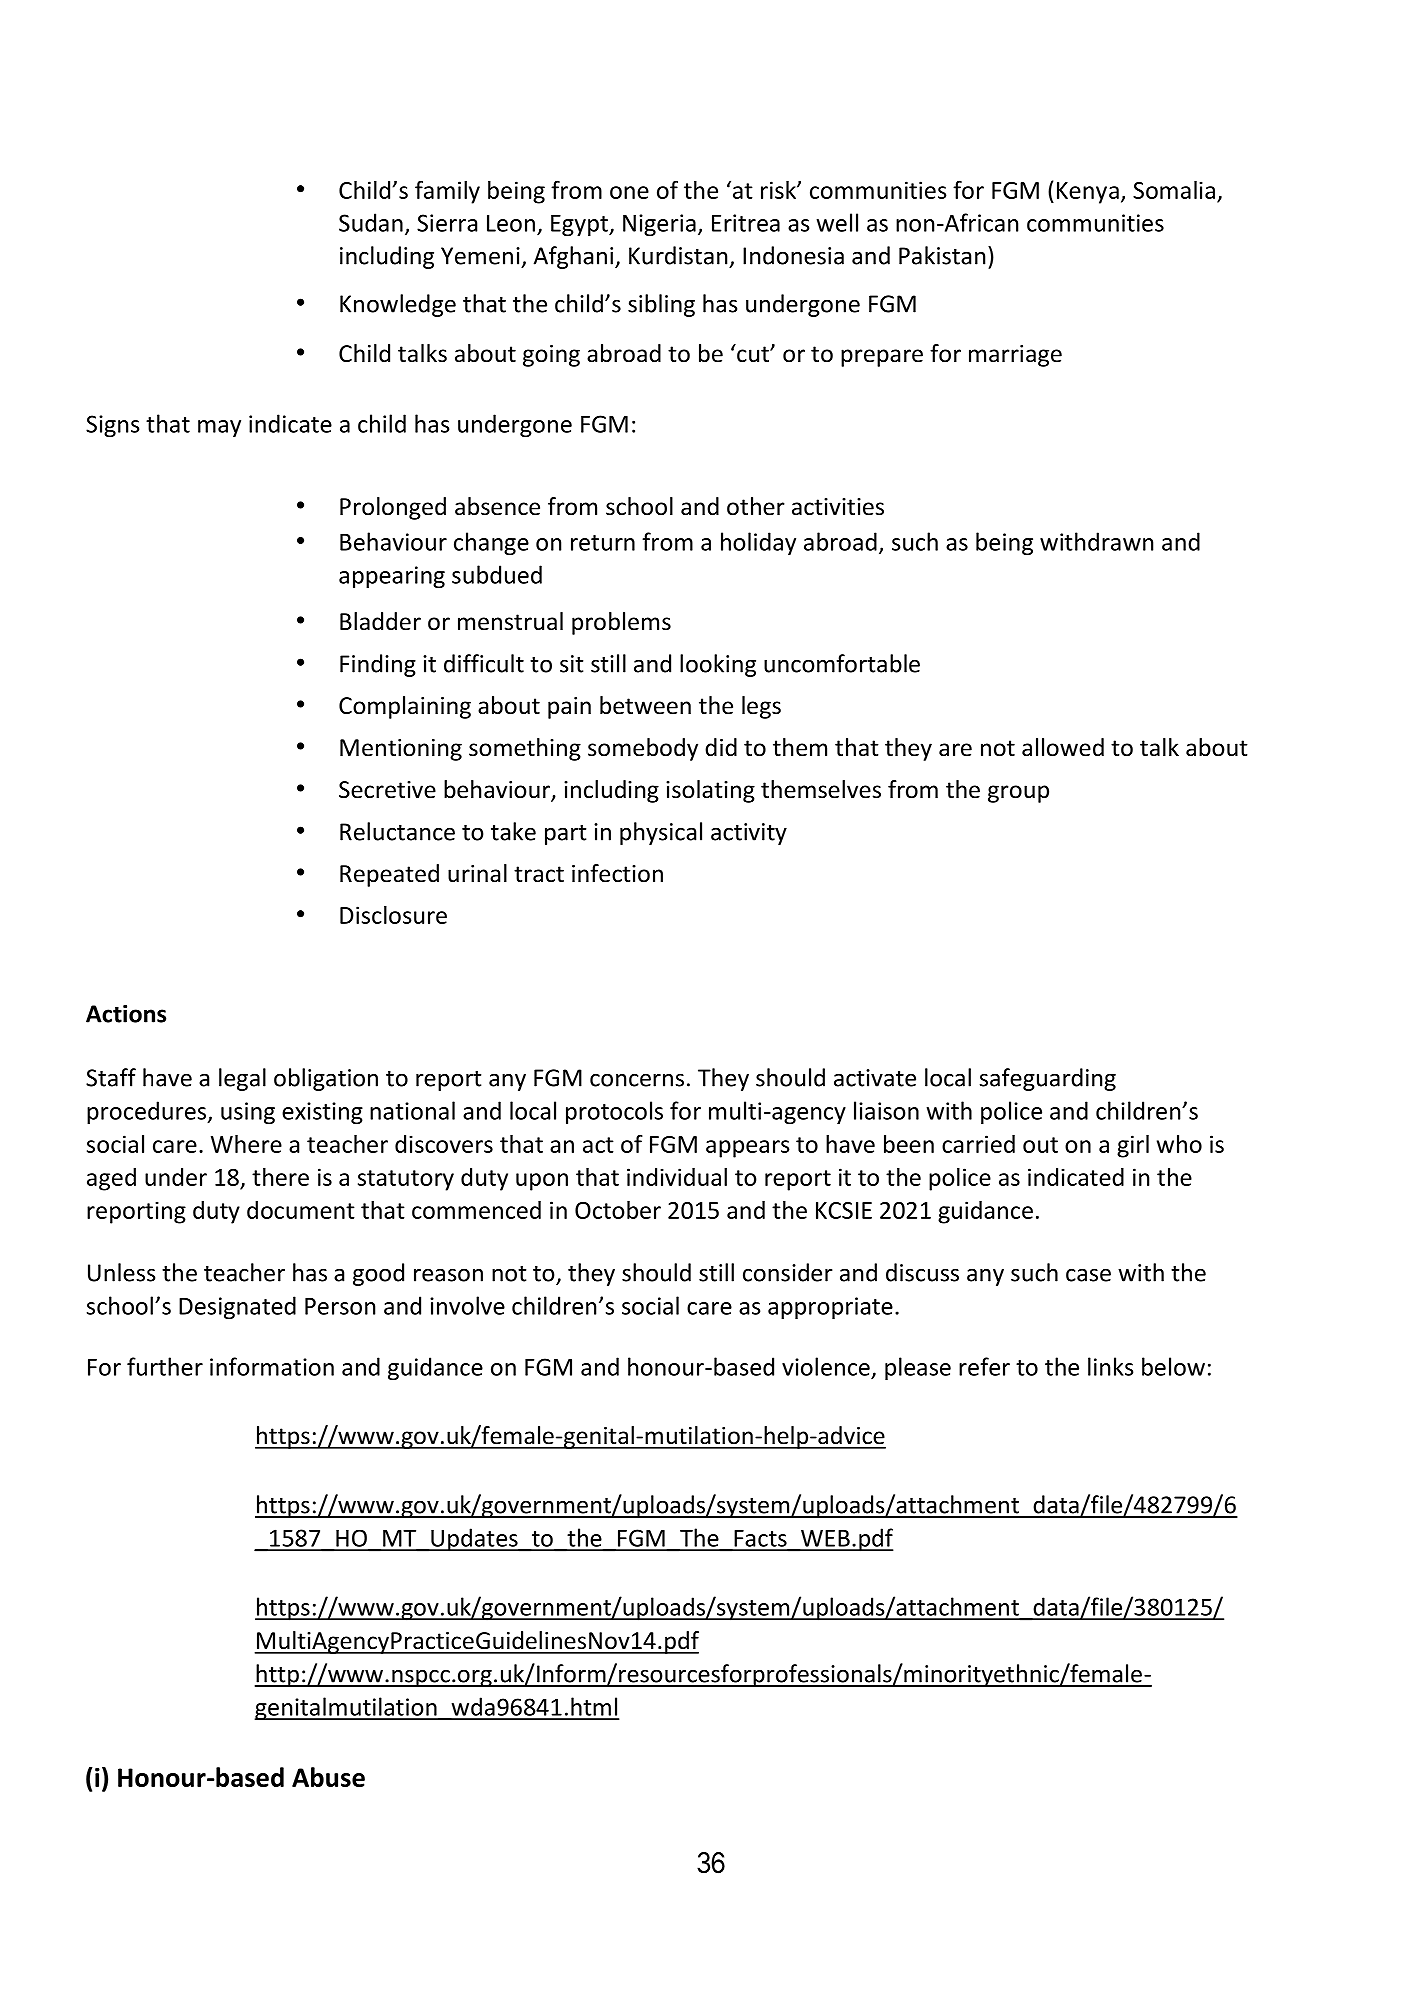 Image resolution: width=1420 pixels, height=2009 pixels. What do you see at coordinates (328, 1777) in the screenshot?
I see `Abuse` at bounding box center [328, 1777].
